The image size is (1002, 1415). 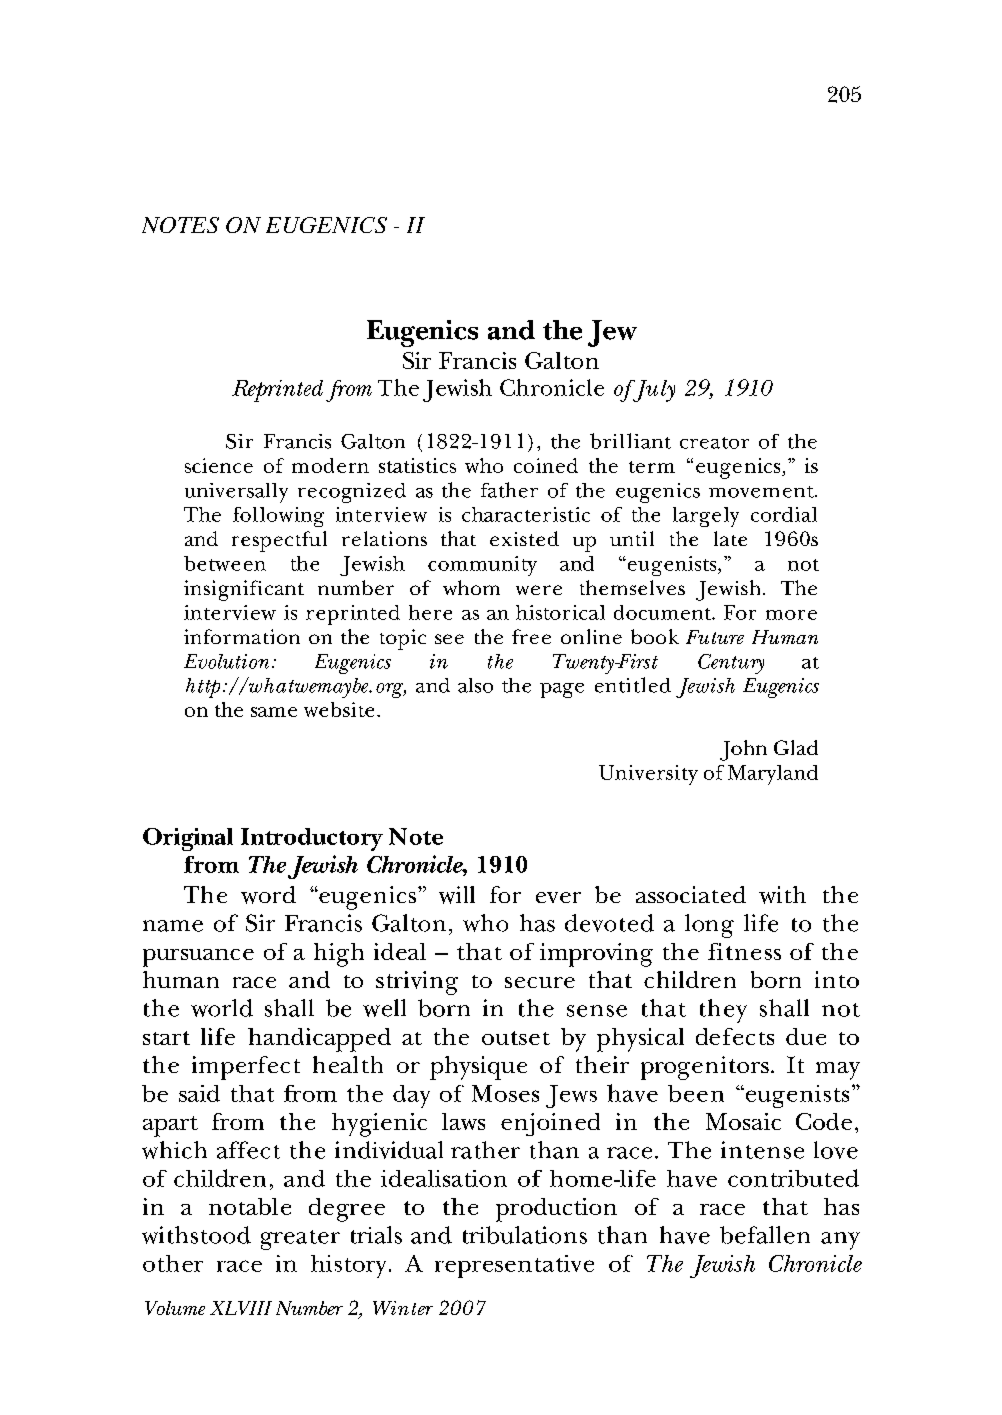 I want to click on more, so click(x=791, y=615).
